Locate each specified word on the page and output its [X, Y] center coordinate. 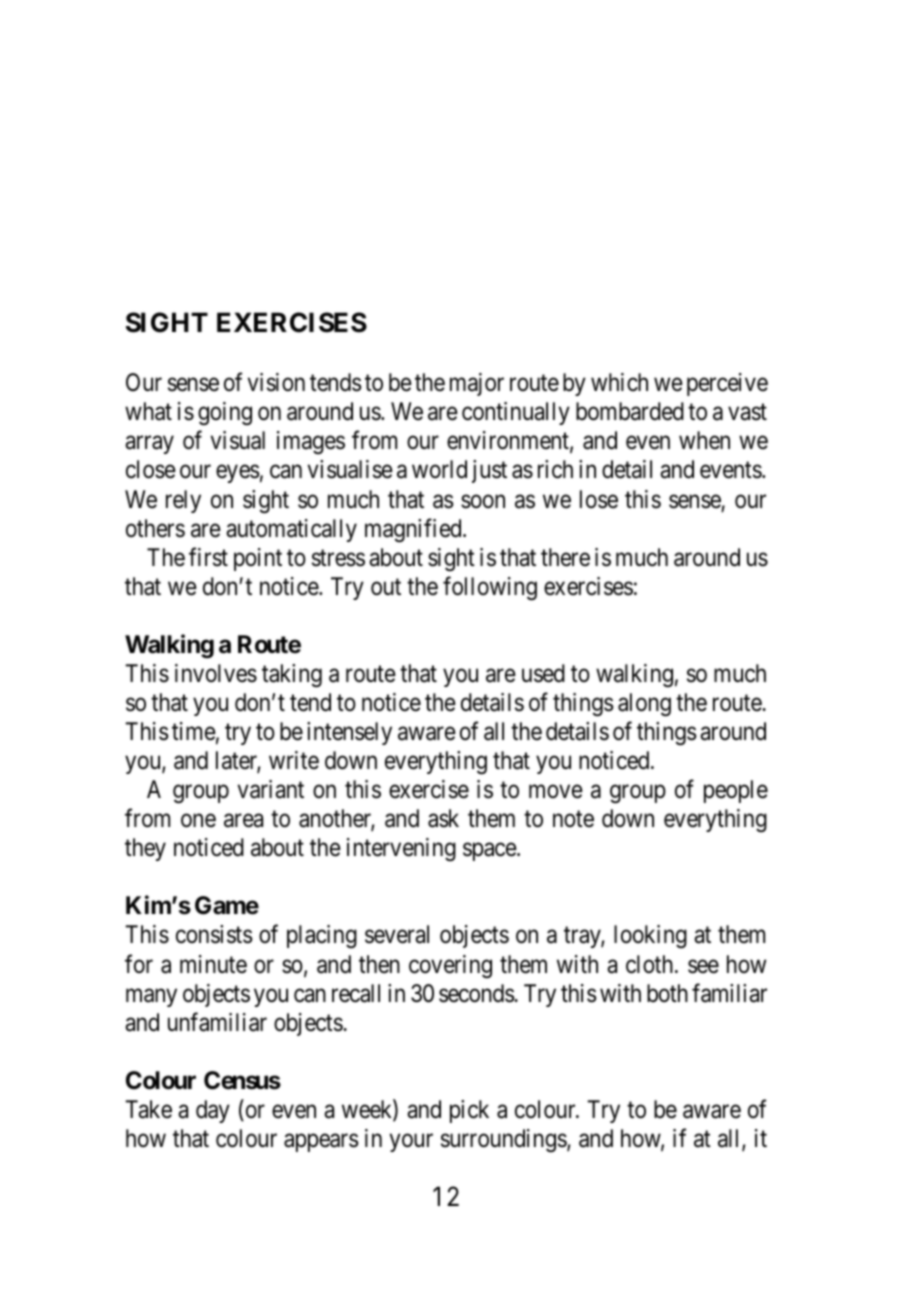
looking [650, 936]
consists [214, 934]
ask [443, 818]
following [490, 588]
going [225, 413]
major [477, 384]
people [736, 791]
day [213, 1111]
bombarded [630, 411]
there [565, 557]
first [208, 557]
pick [469, 1111]
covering [450, 966]
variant [271, 789]
